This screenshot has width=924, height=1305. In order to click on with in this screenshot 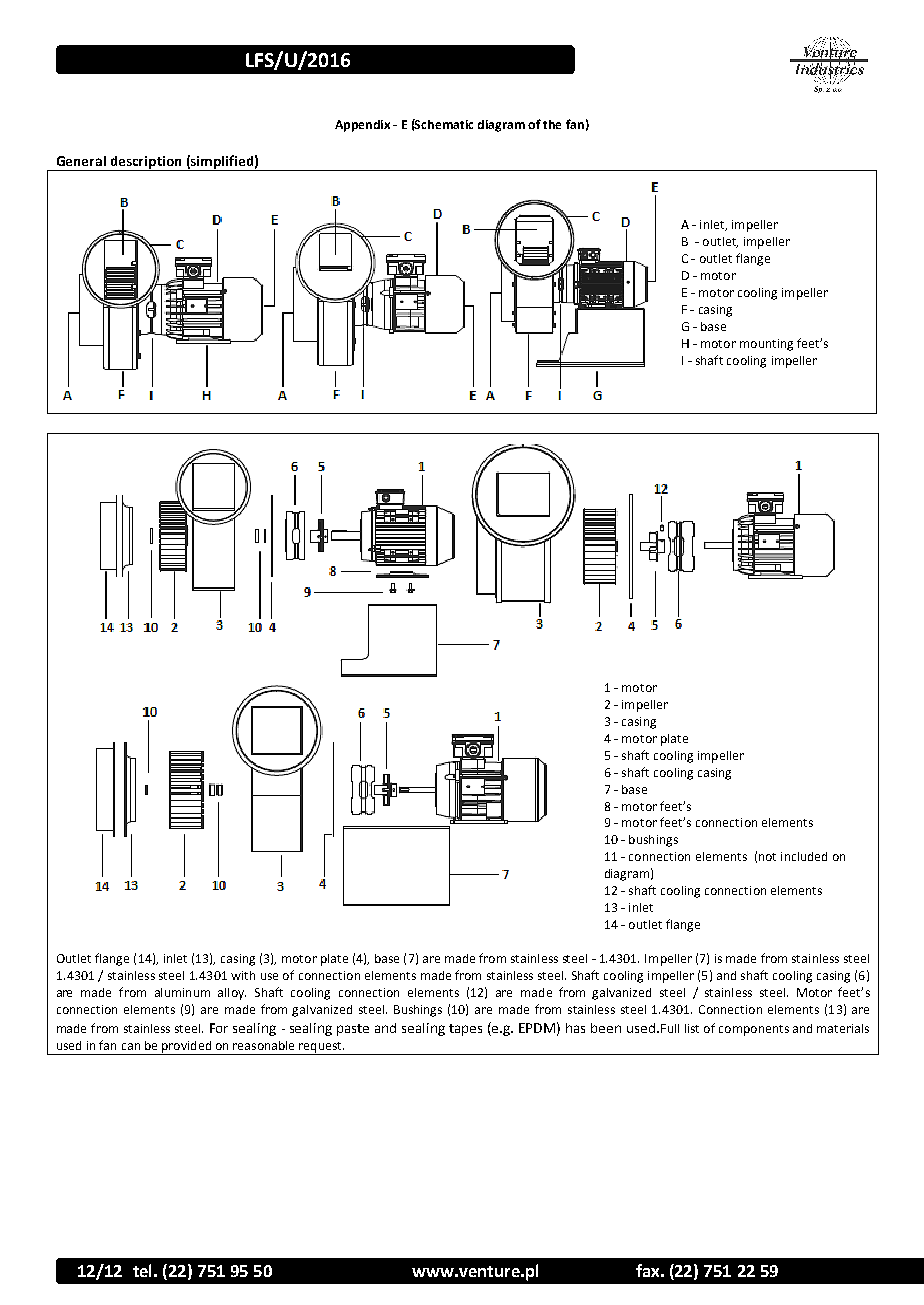, I will do `click(243, 975)`.
